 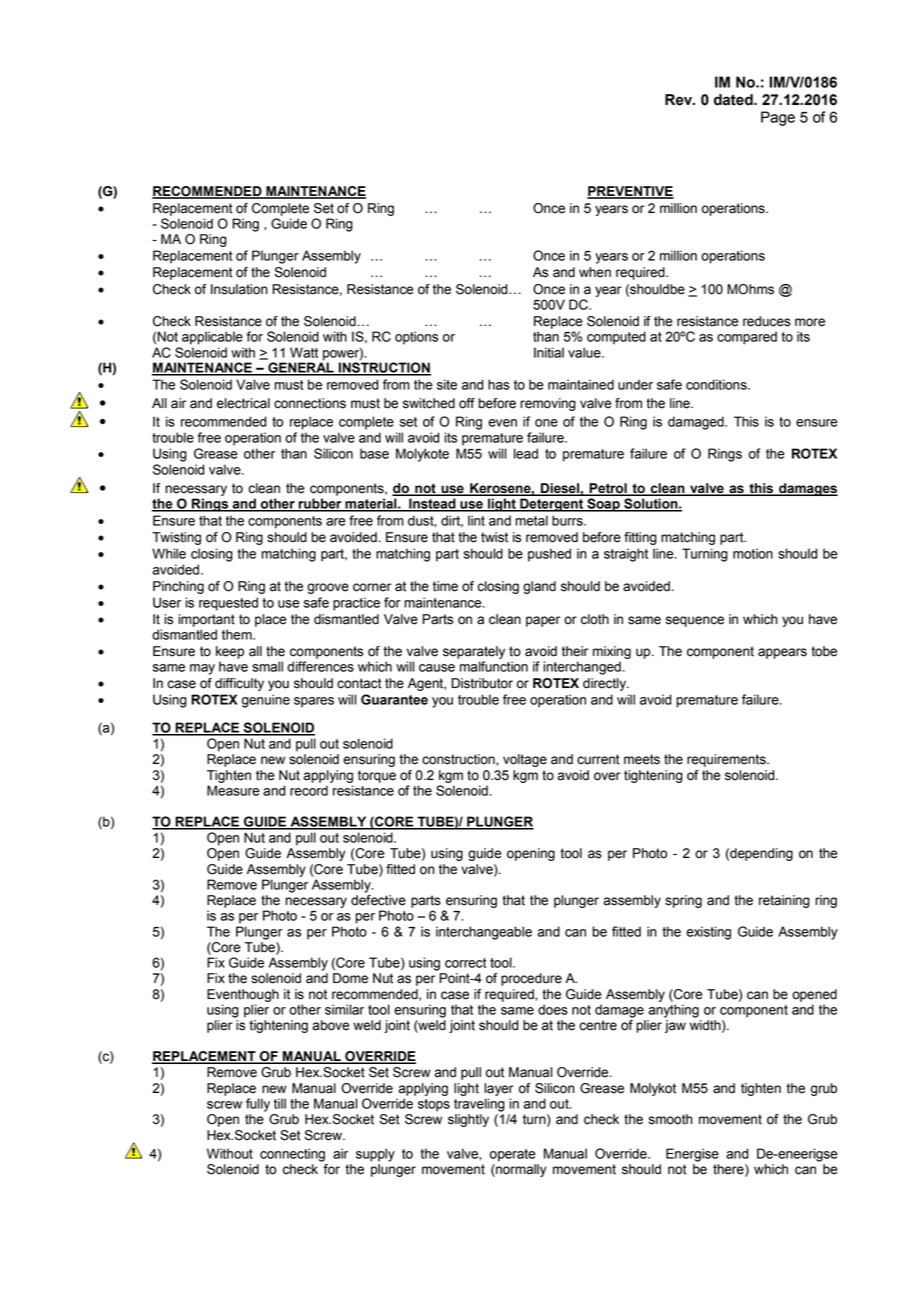 What do you see at coordinates (525, 760) in the page?
I see `voltage` at bounding box center [525, 760].
